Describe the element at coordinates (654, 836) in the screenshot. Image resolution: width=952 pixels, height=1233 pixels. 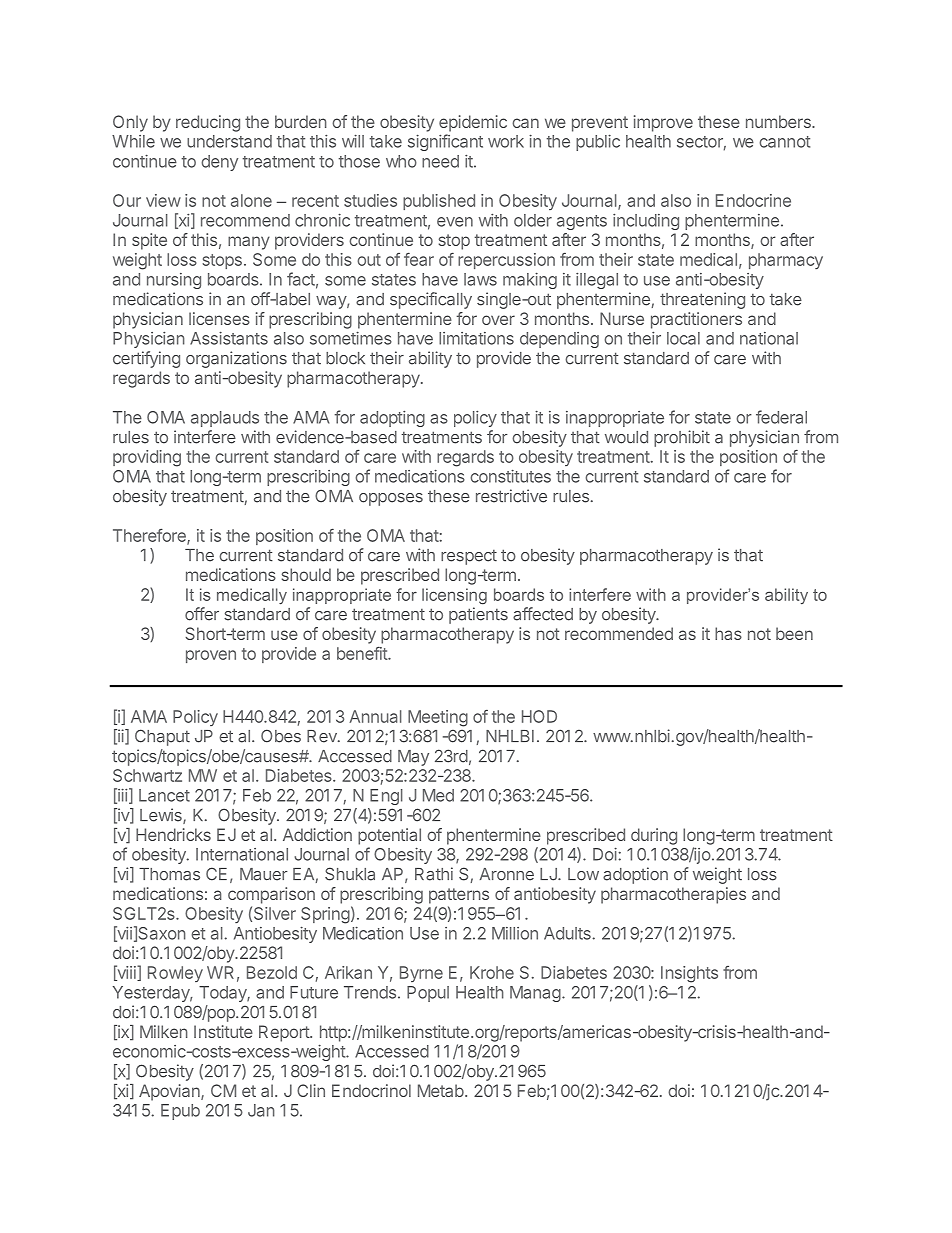
I see `during` at that location.
